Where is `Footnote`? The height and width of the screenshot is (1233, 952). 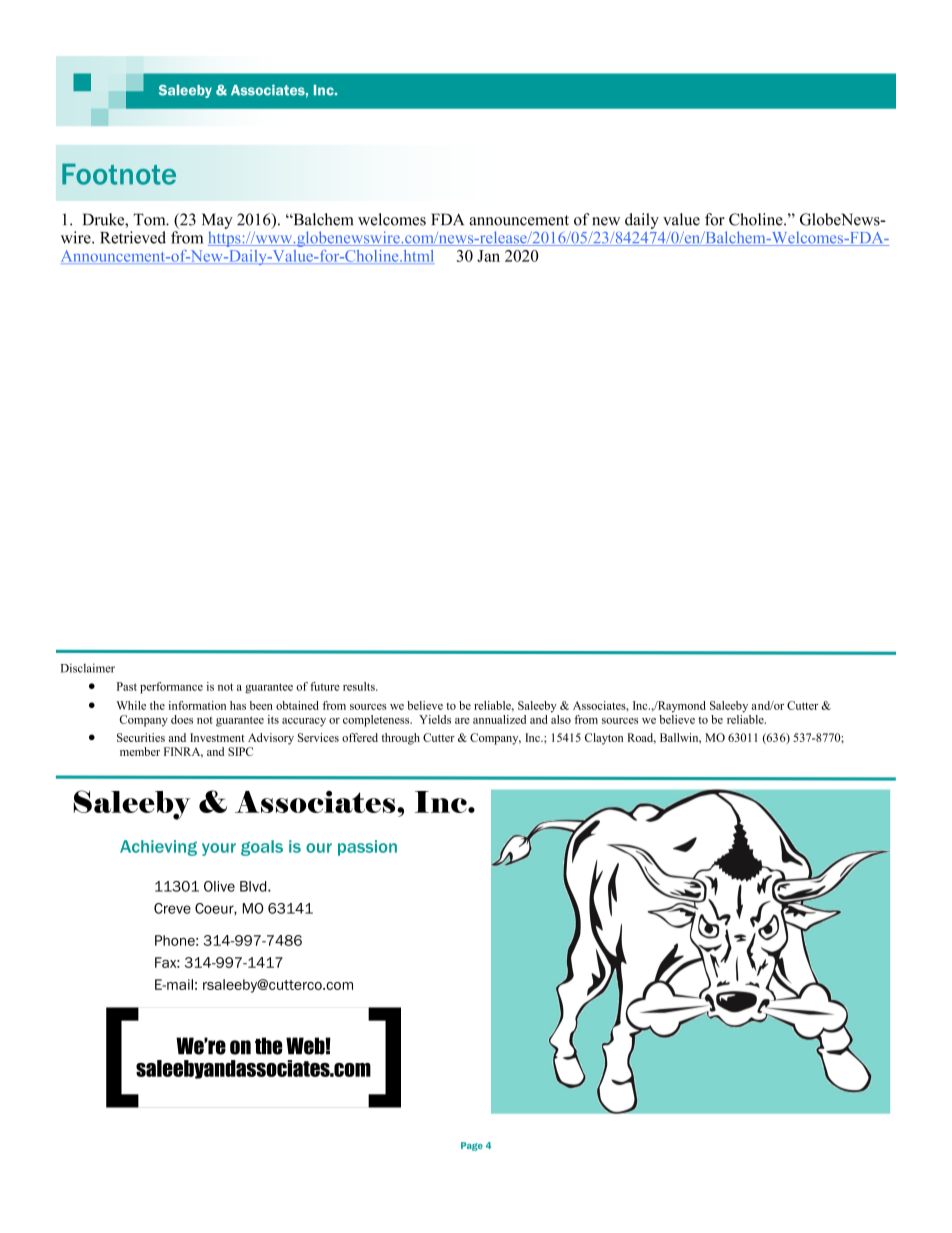 Footnote is located at coordinates (119, 174).
